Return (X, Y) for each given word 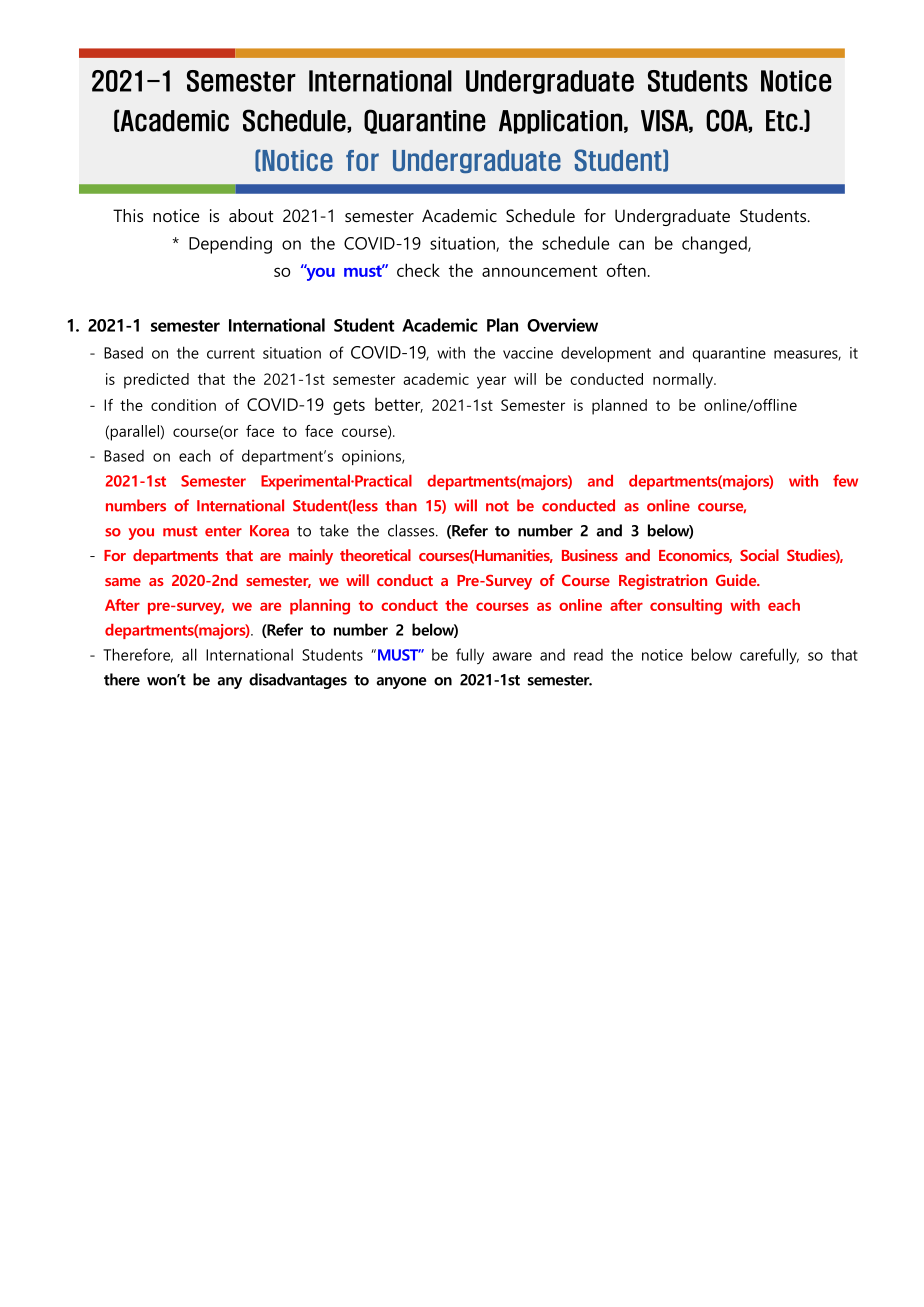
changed (715, 245)
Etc (783, 121)
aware (512, 656)
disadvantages (298, 681)
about (251, 215)
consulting (686, 607)
